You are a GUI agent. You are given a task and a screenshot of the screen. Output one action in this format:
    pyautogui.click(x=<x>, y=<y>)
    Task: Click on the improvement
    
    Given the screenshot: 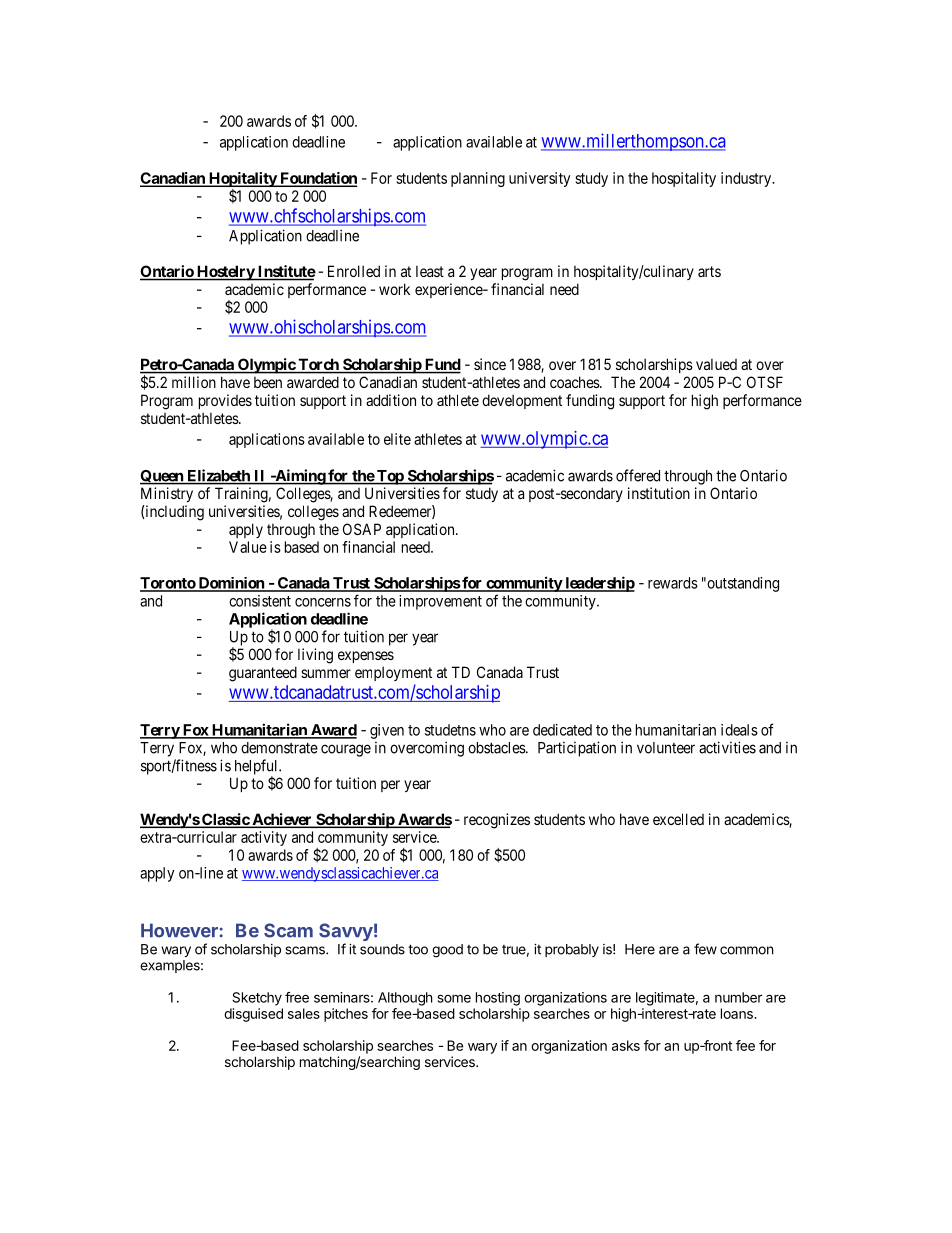 What is the action you would take?
    pyautogui.click(x=440, y=602)
